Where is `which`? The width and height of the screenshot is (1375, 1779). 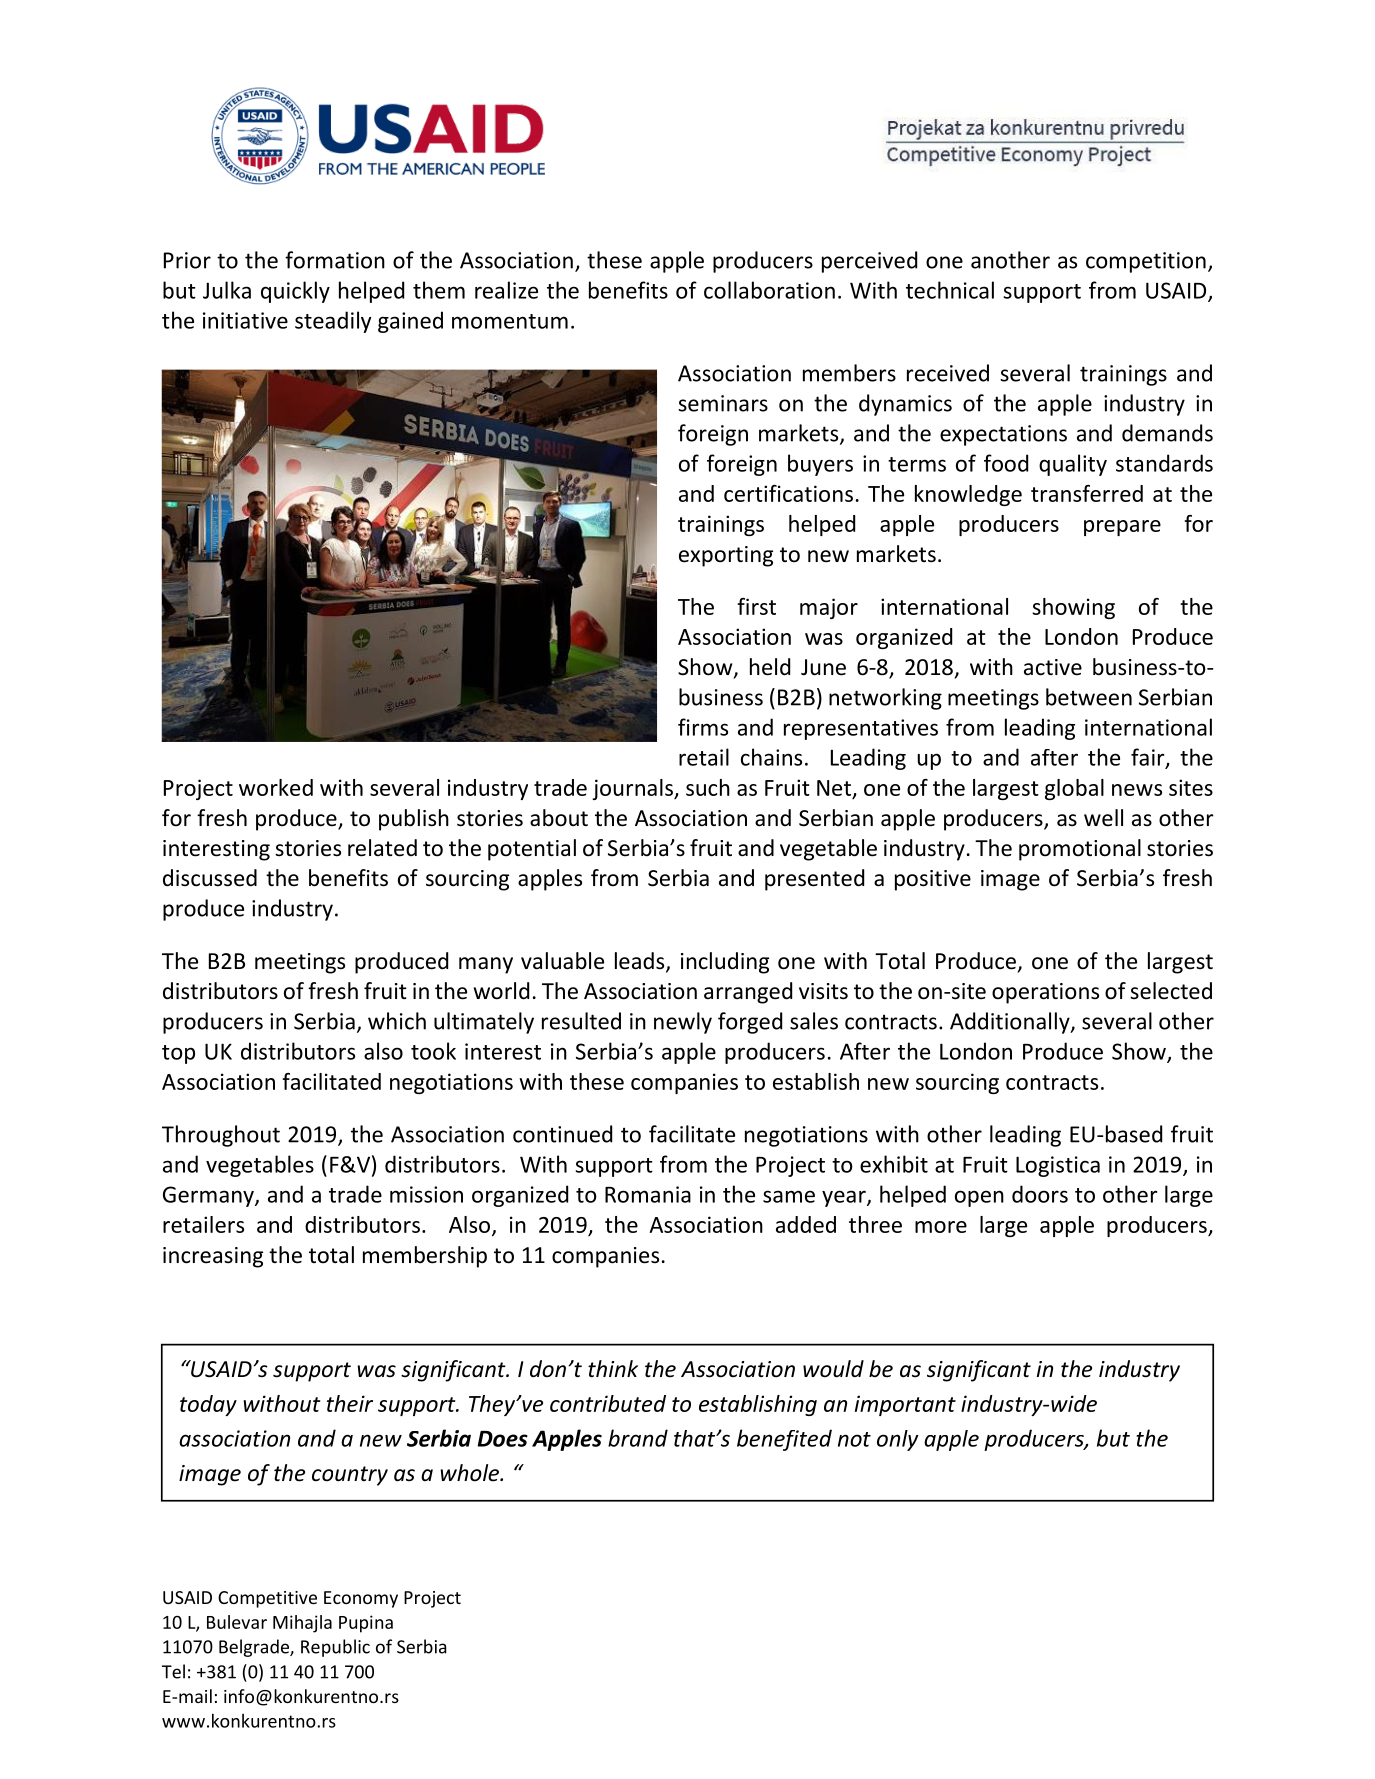
which is located at coordinates (397, 1021).
